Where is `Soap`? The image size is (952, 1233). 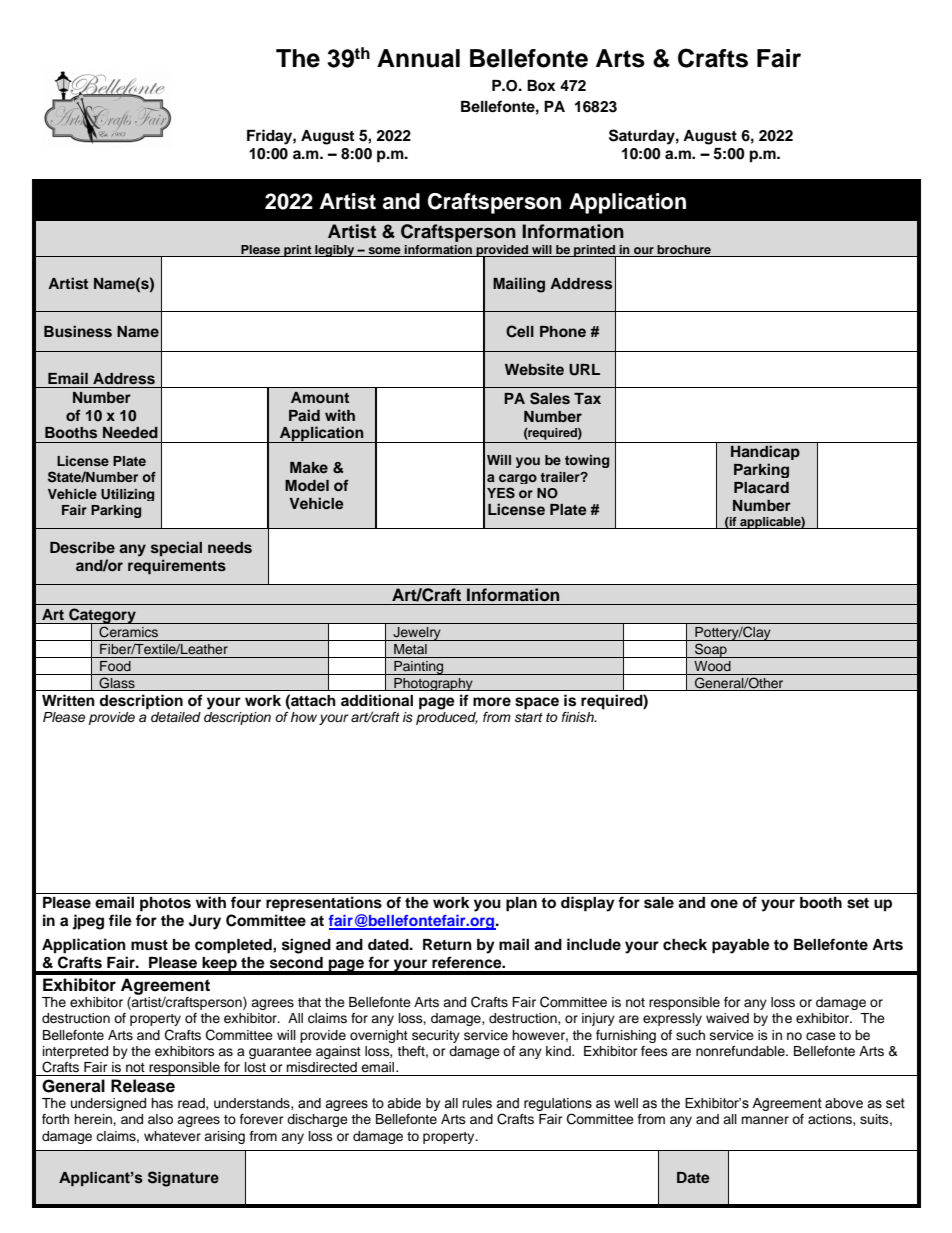
Soap is located at coordinates (711, 650).
